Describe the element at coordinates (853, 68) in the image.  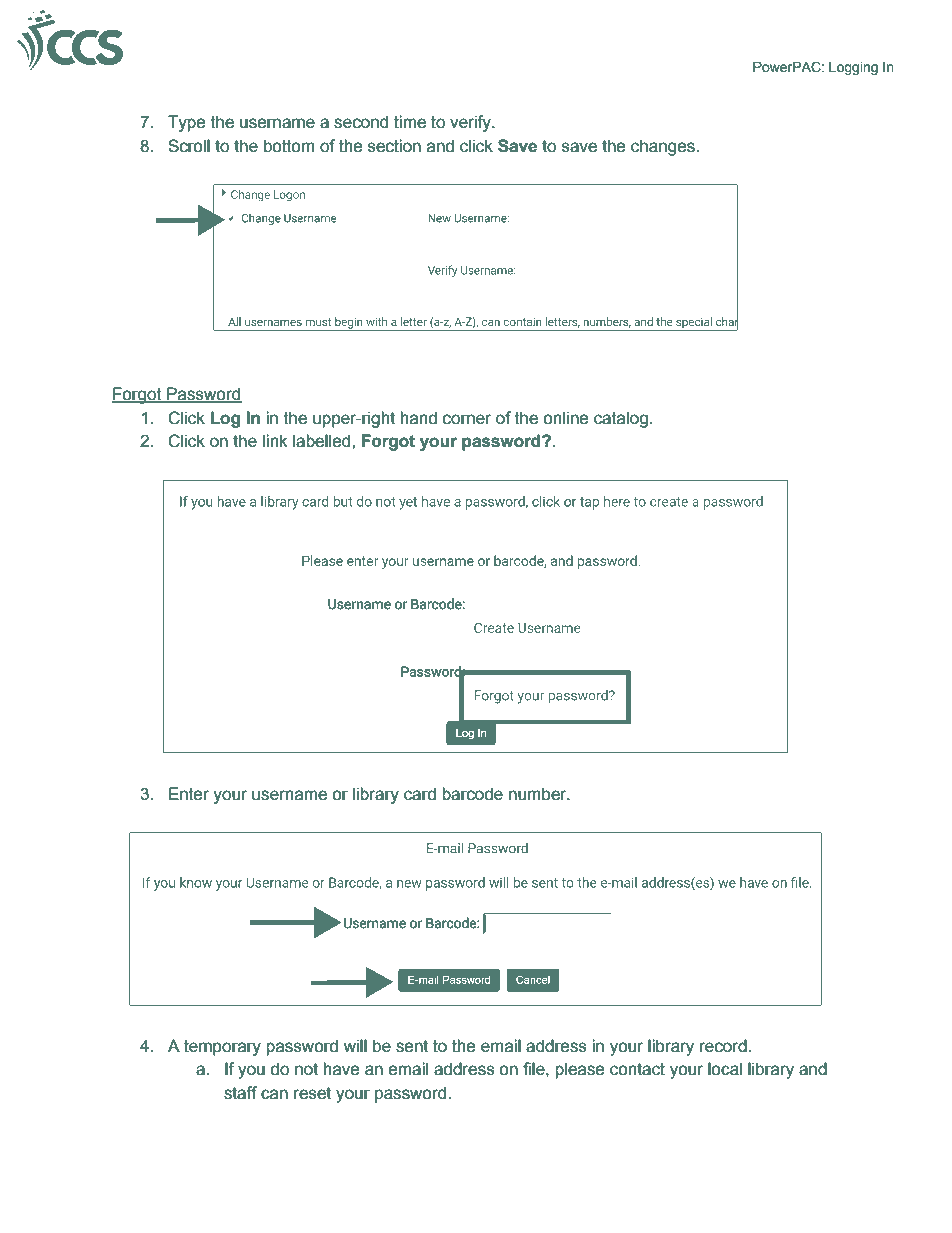
I see `Logging` at that location.
